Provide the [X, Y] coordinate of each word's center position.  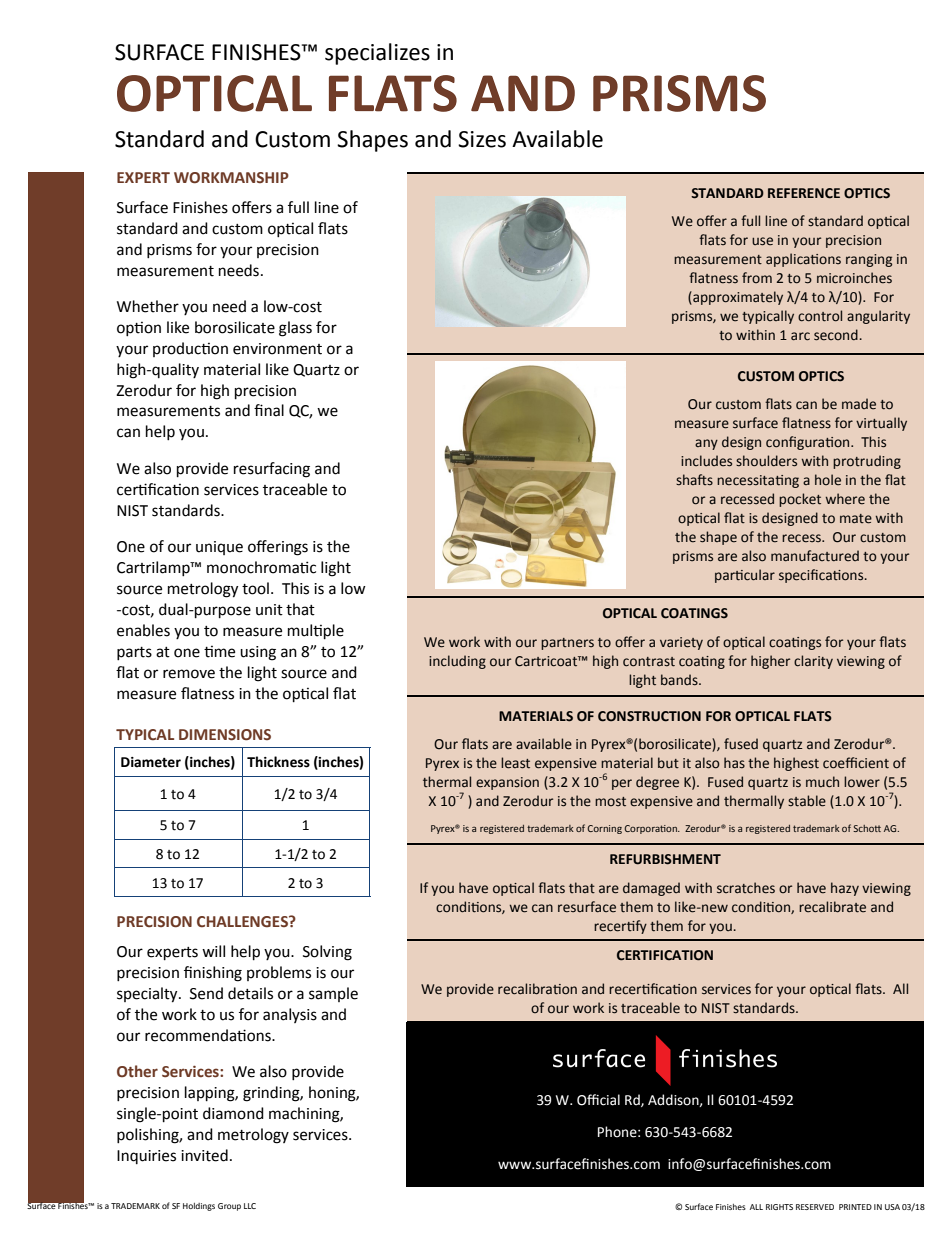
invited [204, 1155]
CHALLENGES [243, 922]
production [190, 349]
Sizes [482, 139]
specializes [377, 54]
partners [567, 644]
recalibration [537, 989]
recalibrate [832, 907]
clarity [813, 662]
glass [295, 329]
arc [800, 336]
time [219, 651]
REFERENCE [804, 193]
